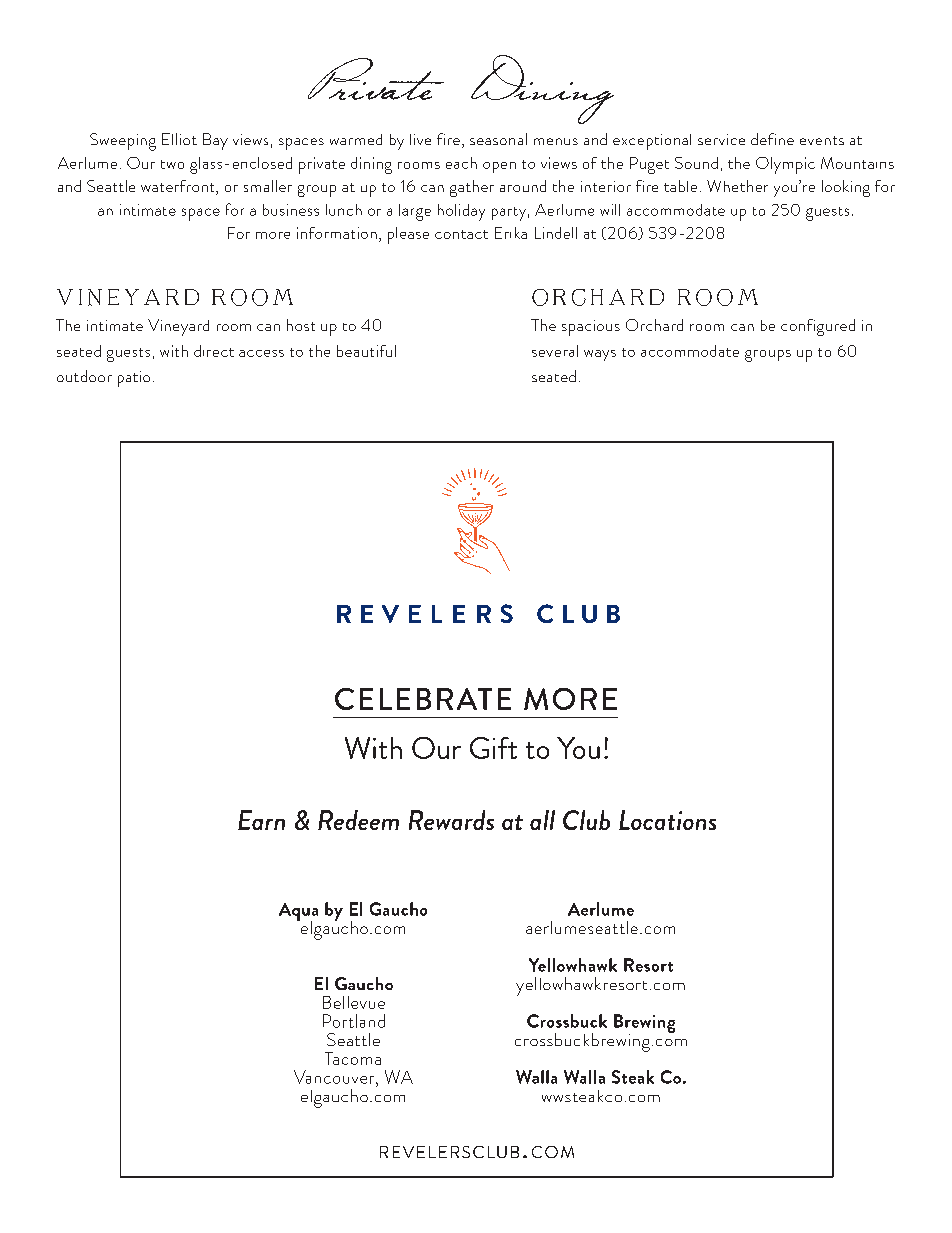 This screenshot has width=952, height=1233. Describe the element at coordinates (335, 1077) in the screenshot. I see `Vancouver` at that location.
